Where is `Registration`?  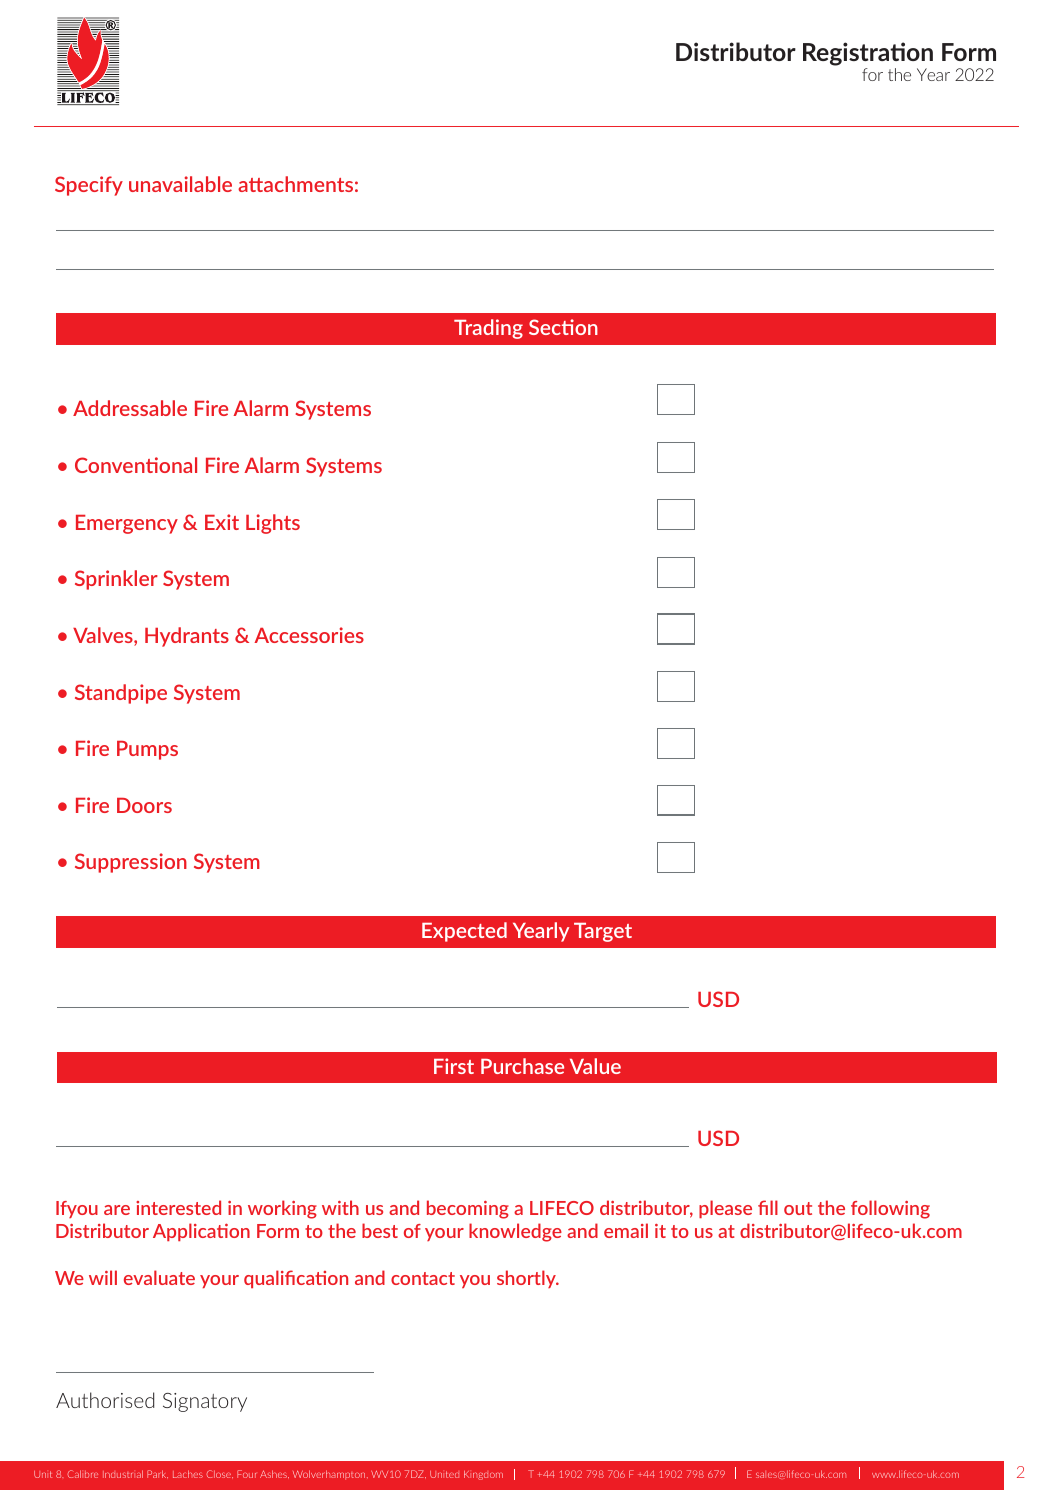 Registration is located at coordinates (868, 55).
